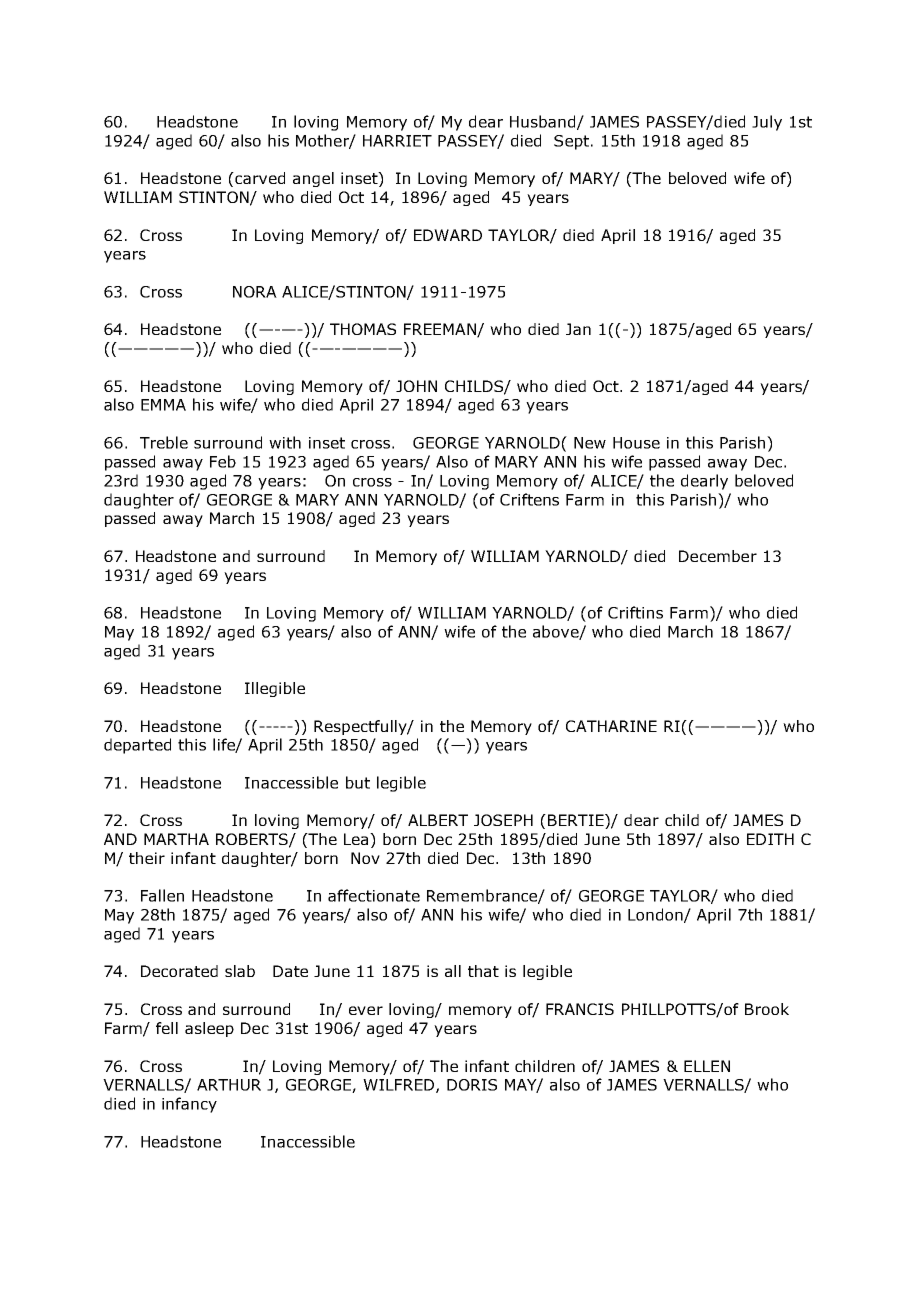  Describe the element at coordinates (767, 123) in the screenshot. I see `July` at that location.
